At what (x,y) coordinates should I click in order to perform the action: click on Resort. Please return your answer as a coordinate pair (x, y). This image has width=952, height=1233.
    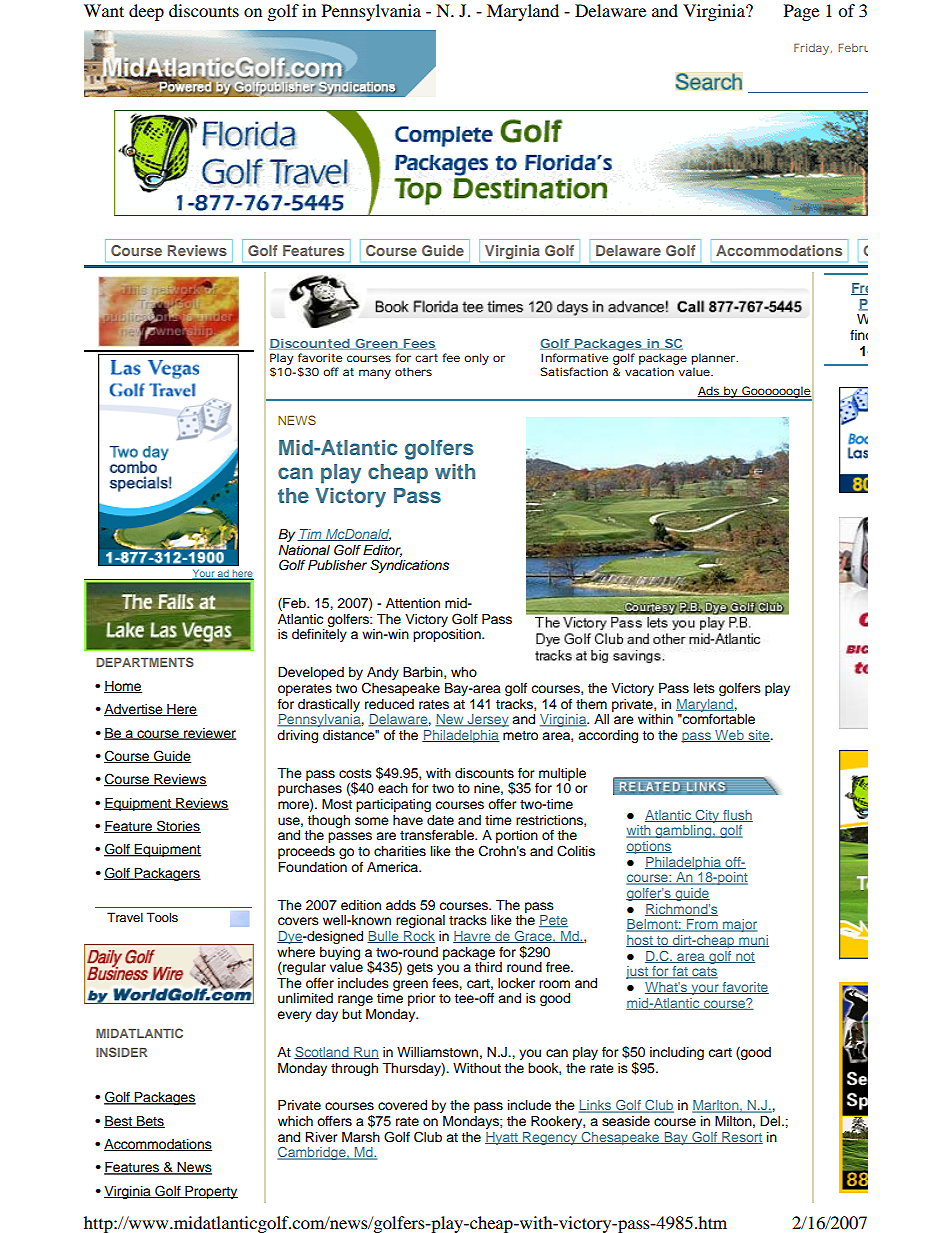
    Looking at the image, I should click on (741, 1138).
